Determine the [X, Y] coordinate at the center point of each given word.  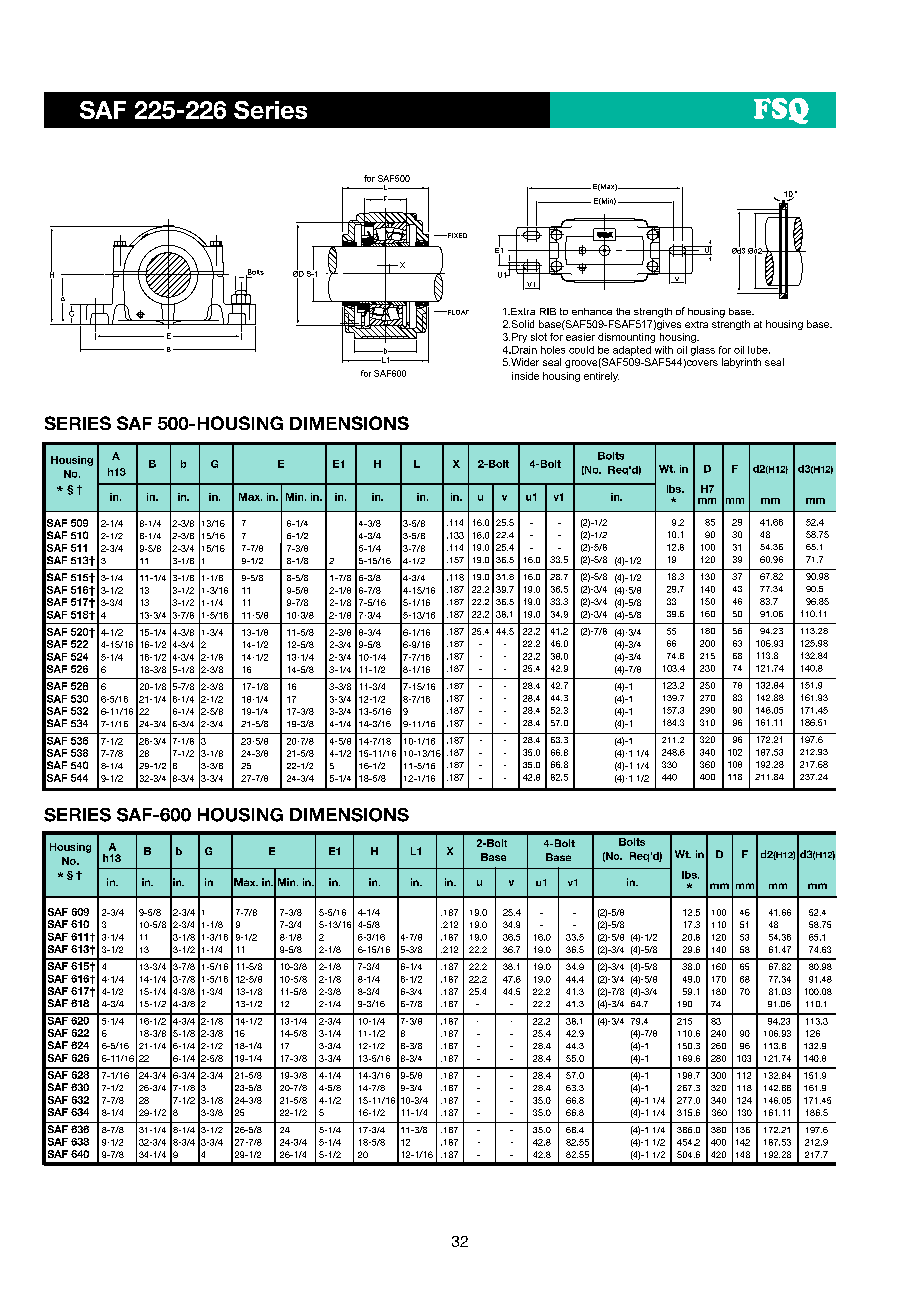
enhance [592, 311]
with [664, 350]
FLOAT [457, 312]
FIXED [456, 235]
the [623, 311]
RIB [548, 311]
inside [525, 376]
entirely [601, 377]
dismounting [626, 338]
